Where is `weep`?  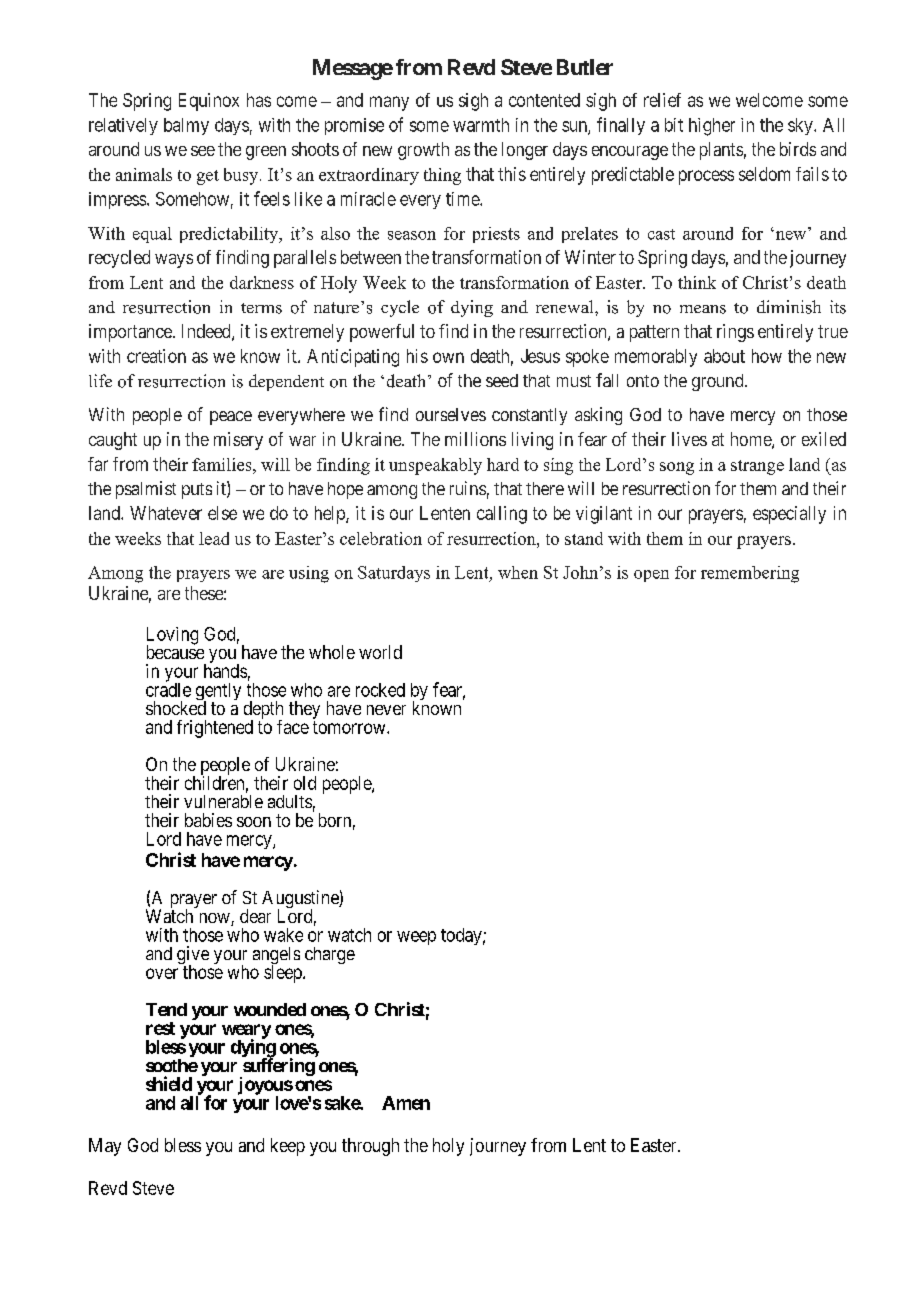
weep is located at coordinates (416, 938).
